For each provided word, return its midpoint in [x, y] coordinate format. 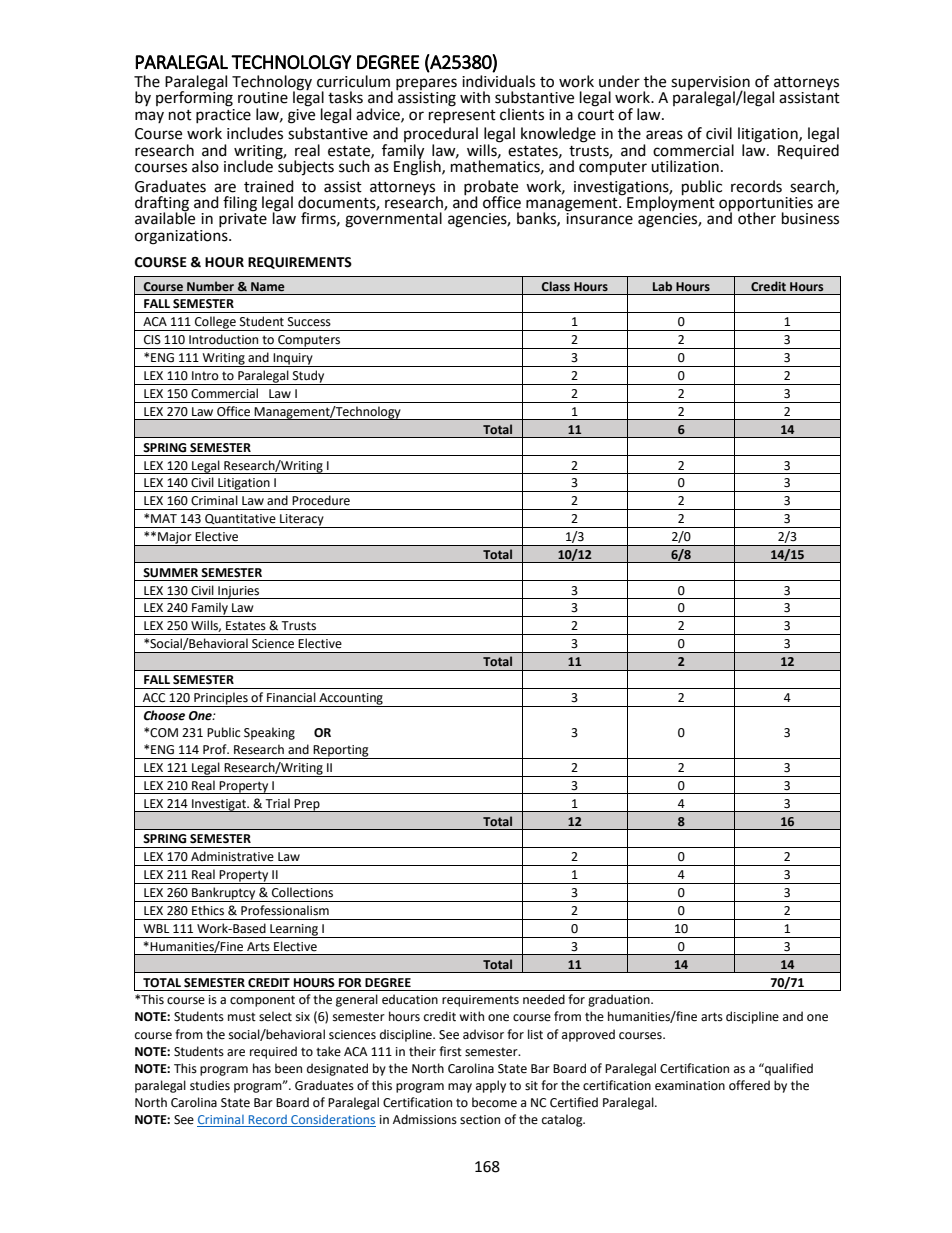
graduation [620, 1000]
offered [749, 1085]
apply [491, 1086]
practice [223, 114]
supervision [710, 84]
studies [210, 1085]
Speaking [269, 733]
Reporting [341, 752]
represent [462, 116]
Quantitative [240, 519]
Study [309, 377]
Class [556, 286]
